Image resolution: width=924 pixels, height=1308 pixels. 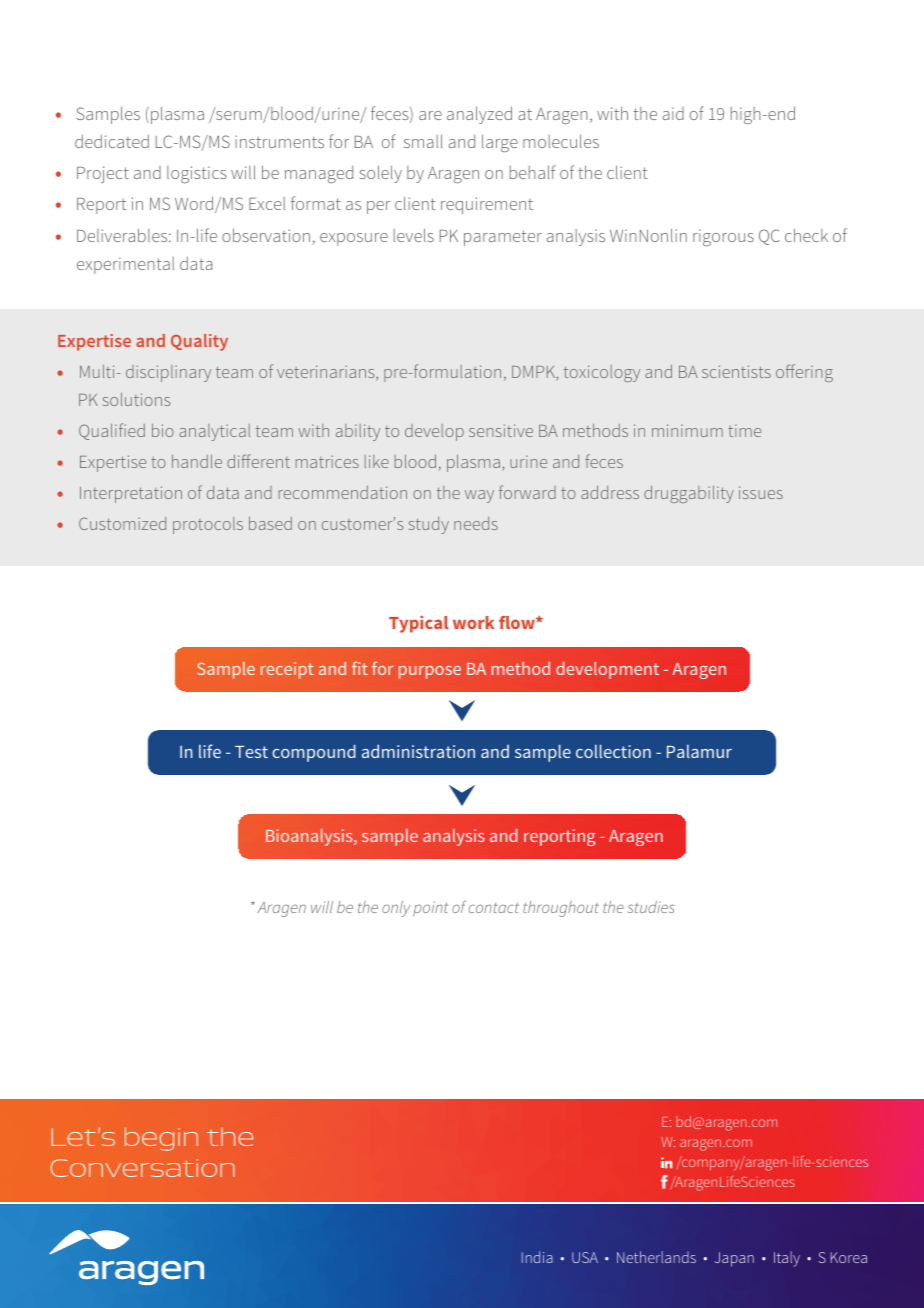 What do you see at coordinates (430, 672) in the screenshot?
I see `purpose` at bounding box center [430, 672].
